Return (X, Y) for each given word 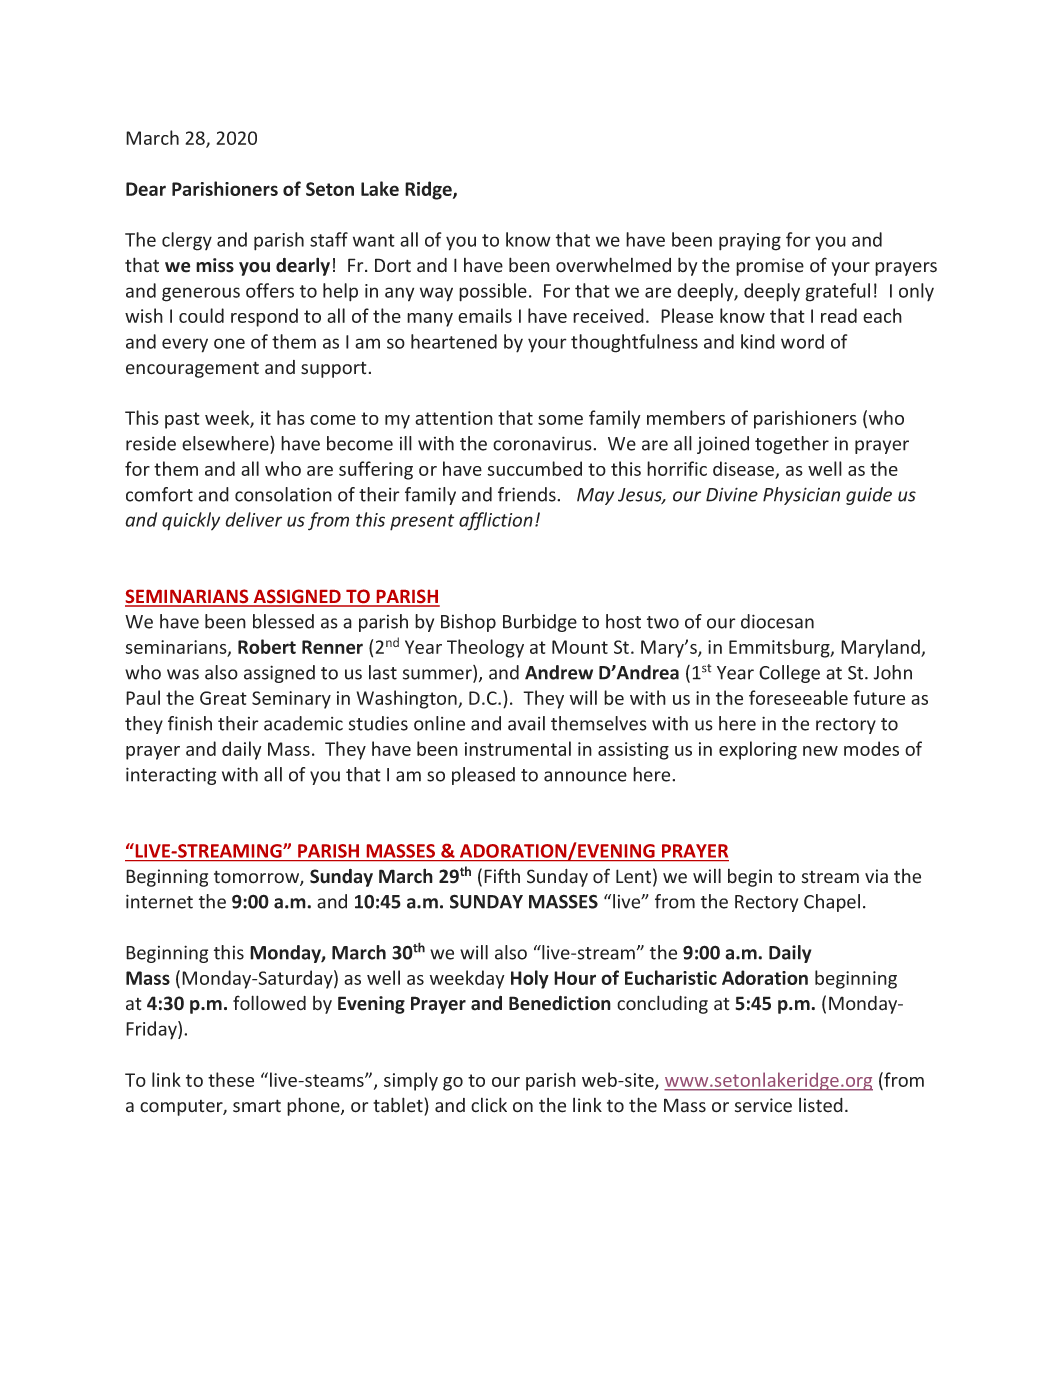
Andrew (559, 672)
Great (223, 698)
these (231, 1079)
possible (493, 292)
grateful (837, 292)
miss (215, 265)
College (789, 674)
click (489, 1105)
